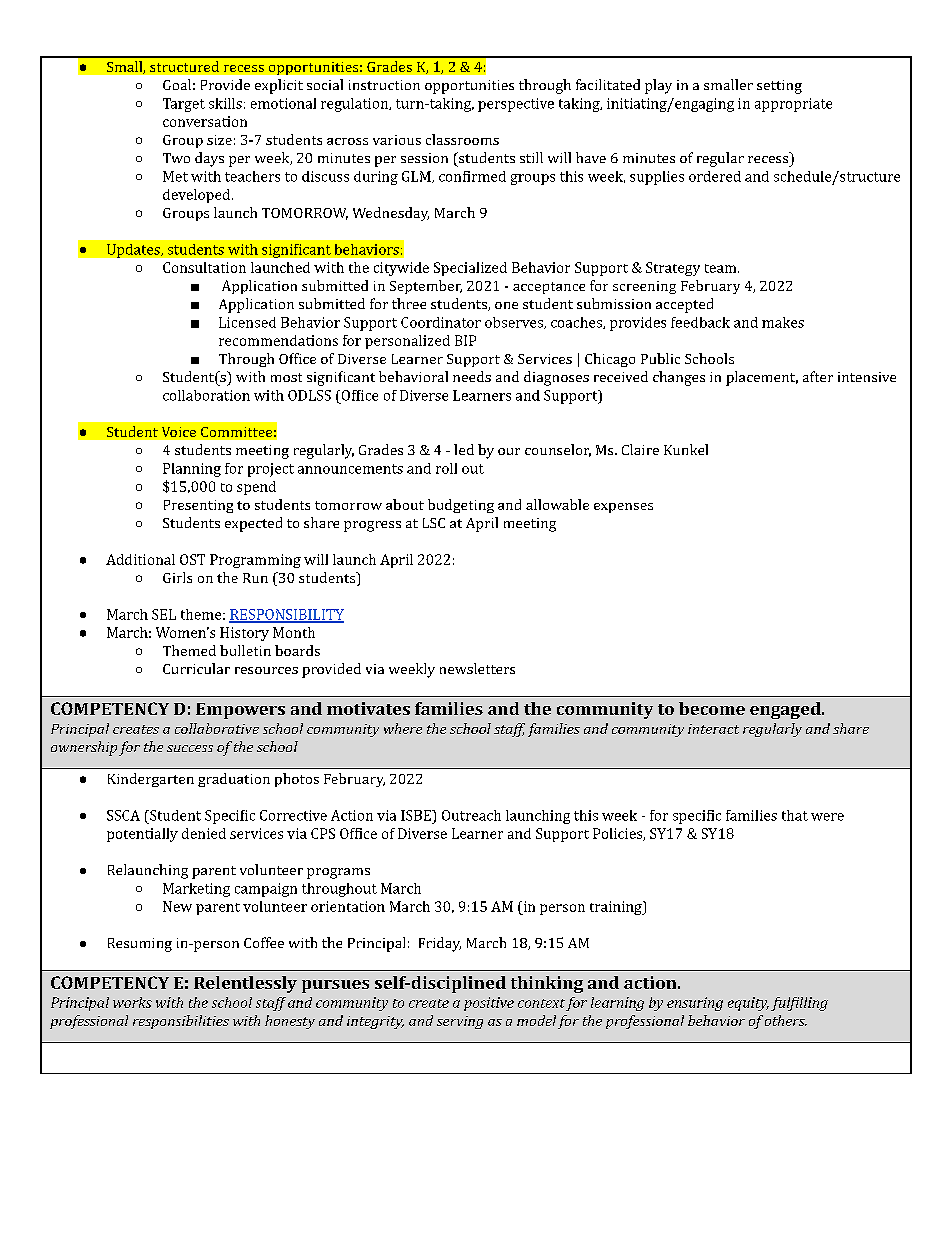  I want to click on responsibilities, so click(181, 1022).
